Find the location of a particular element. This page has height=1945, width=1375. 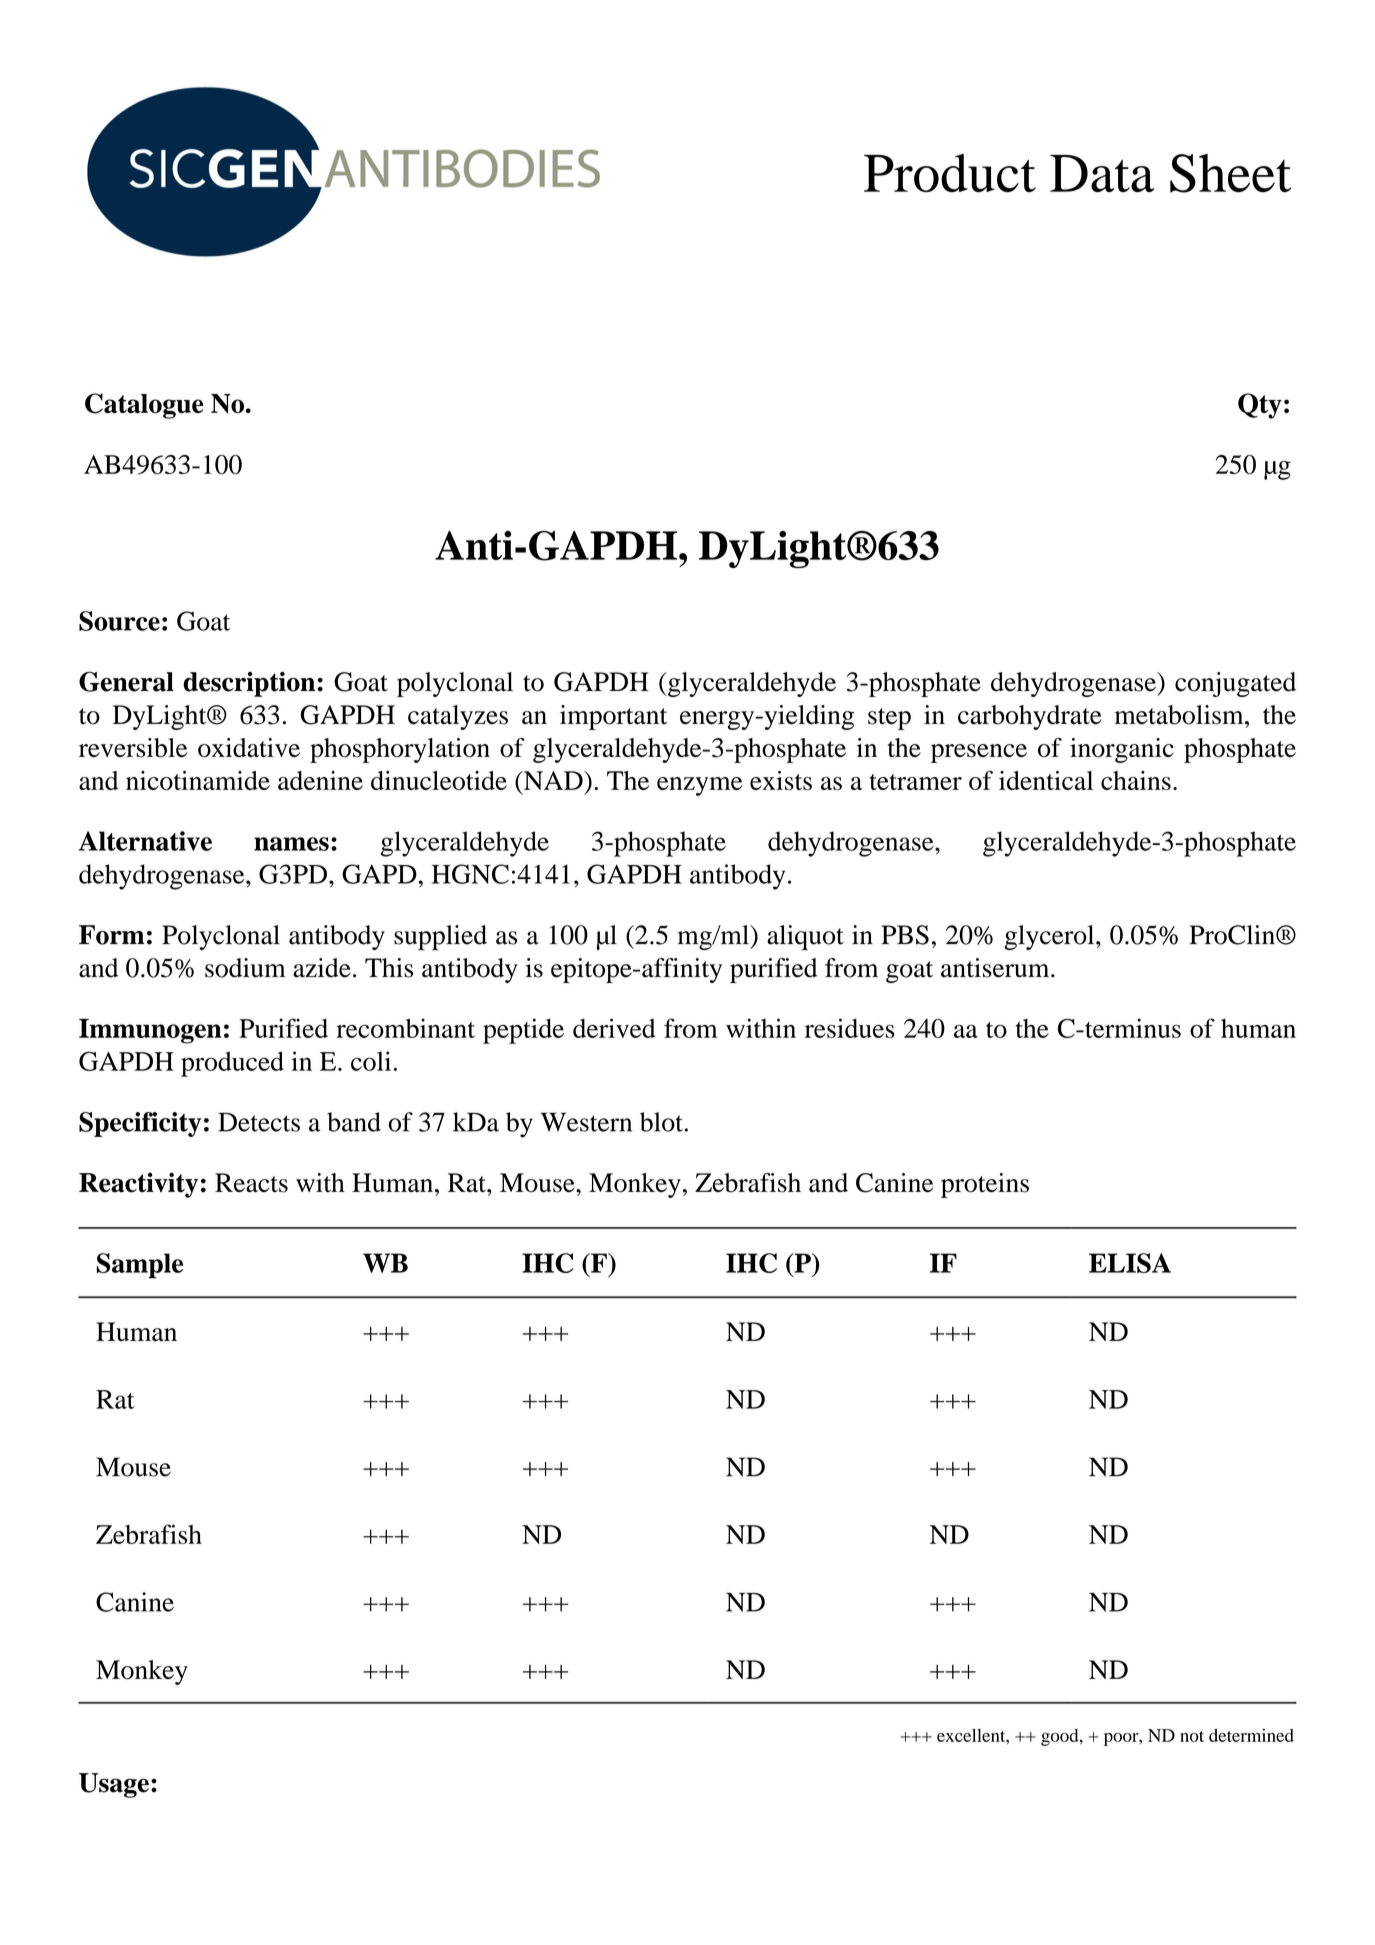

sodium is located at coordinates (245, 968).
